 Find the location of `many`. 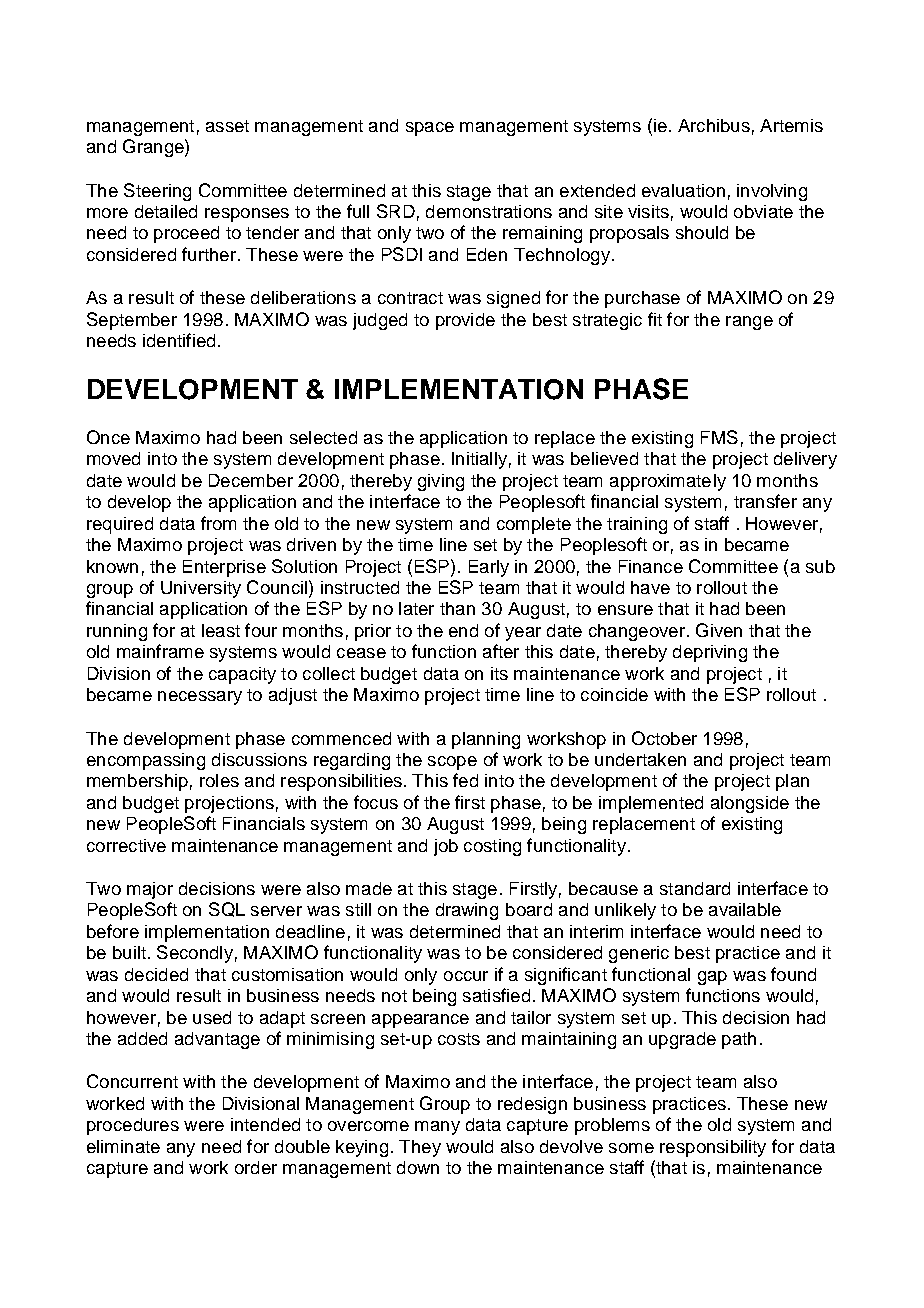

many is located at coordinates (437, 1128).
